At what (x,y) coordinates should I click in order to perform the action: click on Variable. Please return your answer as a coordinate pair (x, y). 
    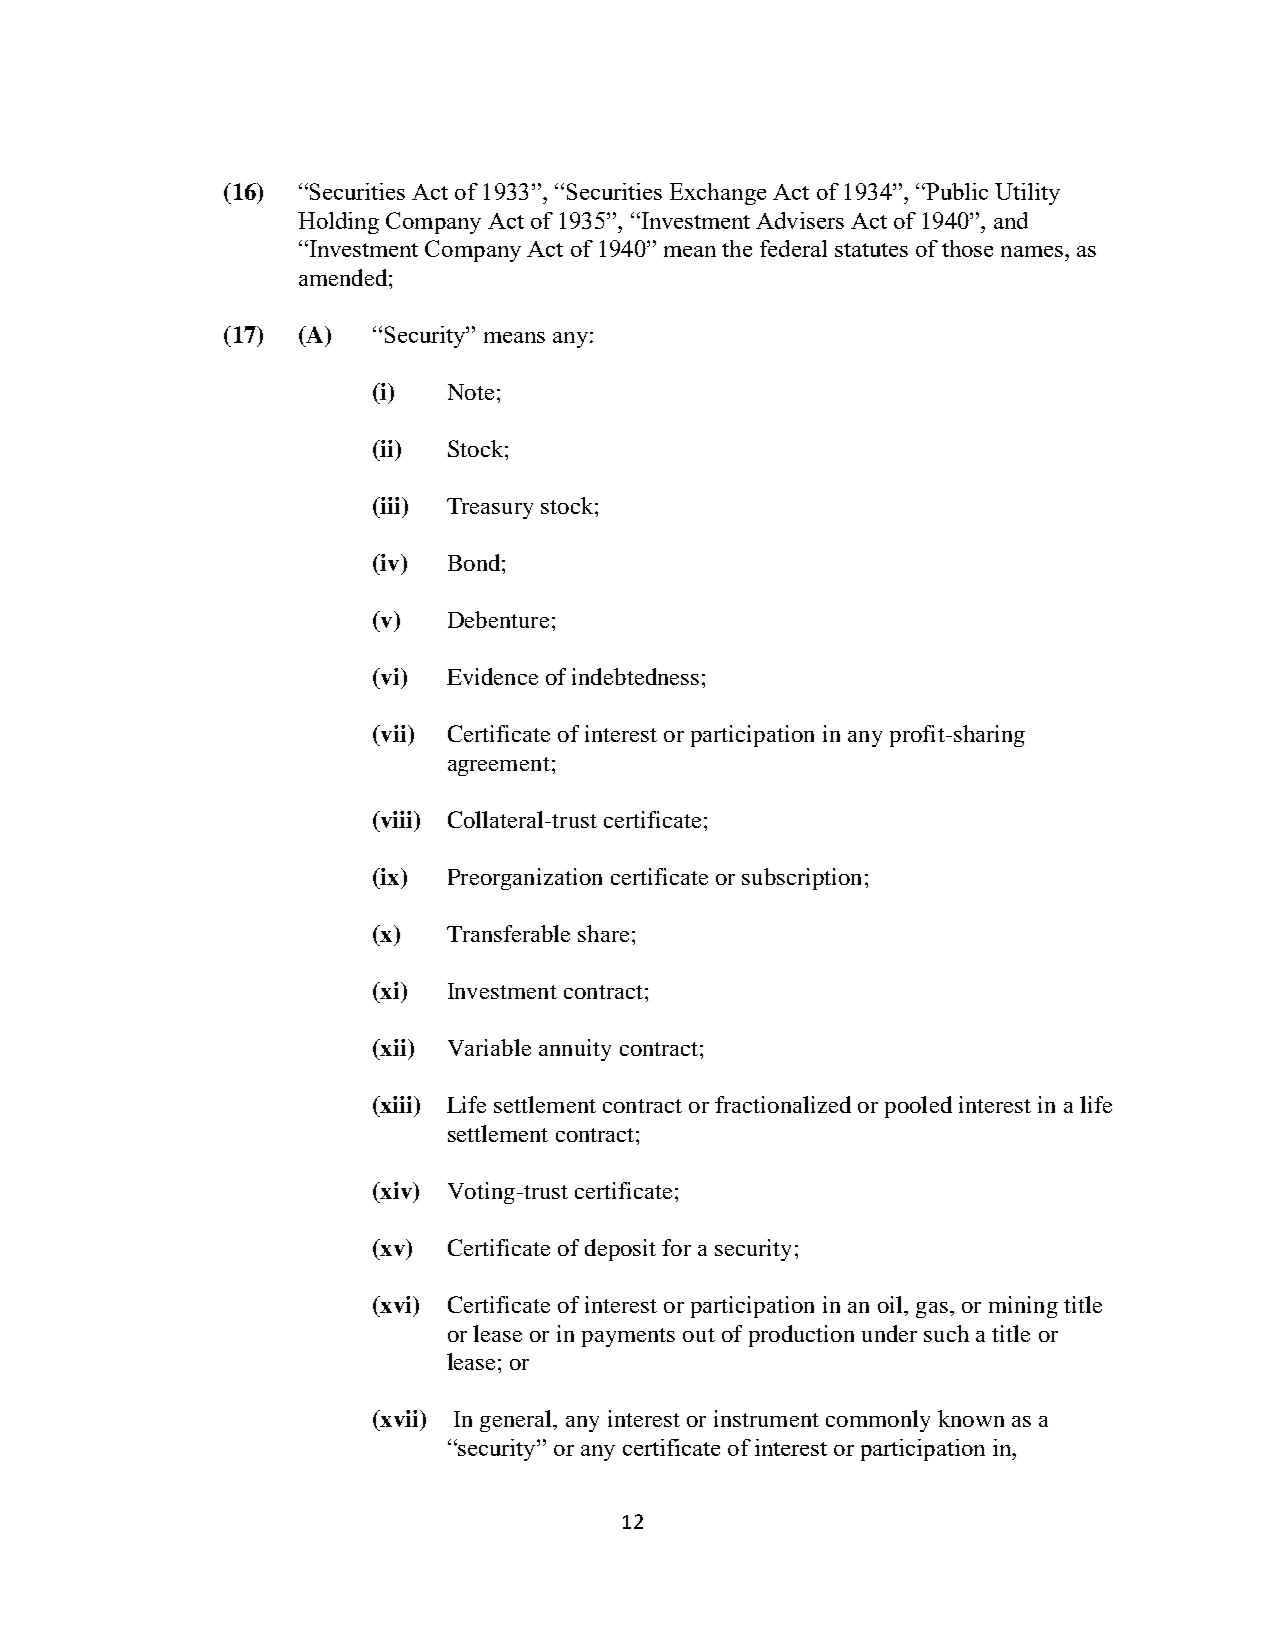
    Looking at the image, I should click on (489, 1047).
